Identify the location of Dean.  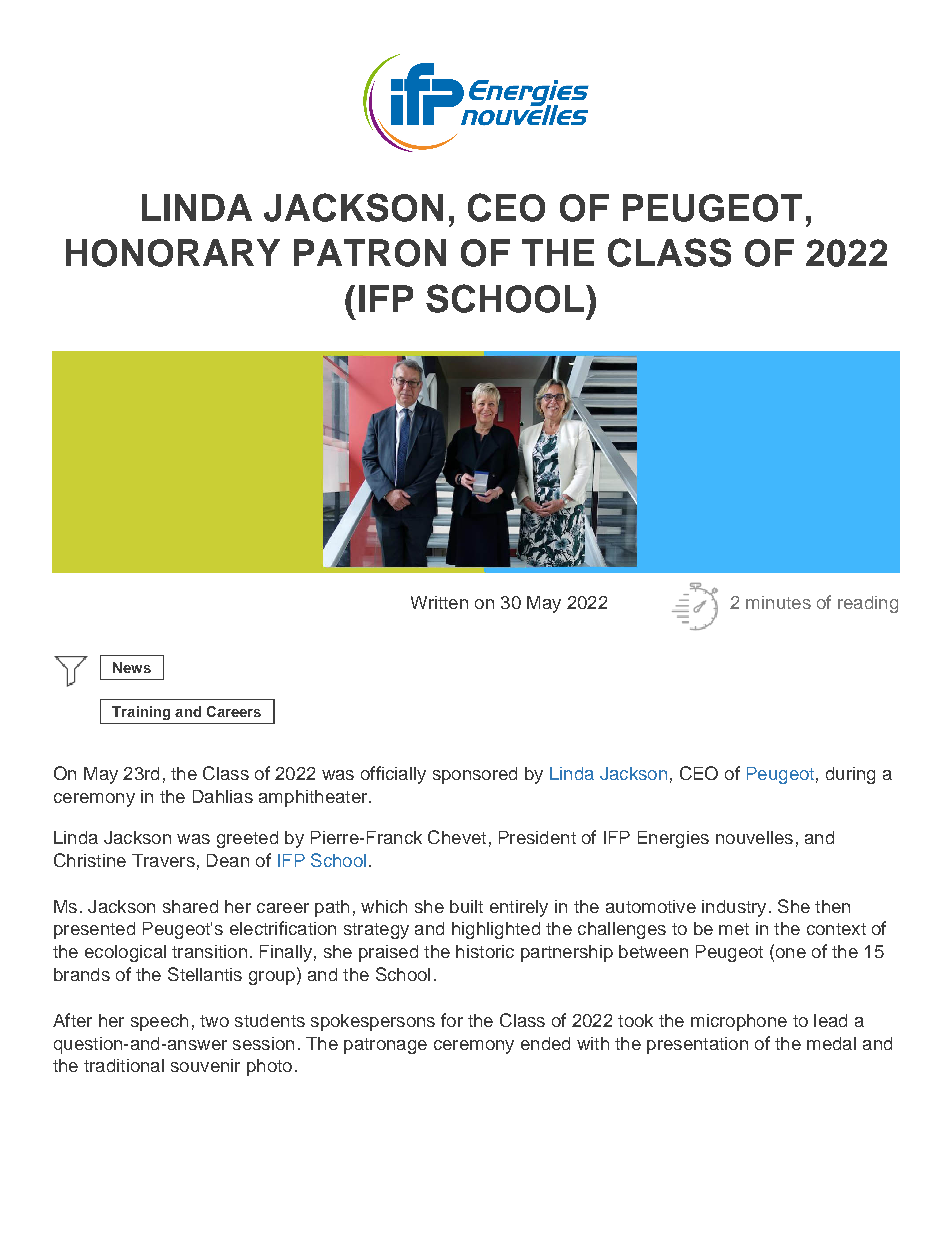
(228, 860).
